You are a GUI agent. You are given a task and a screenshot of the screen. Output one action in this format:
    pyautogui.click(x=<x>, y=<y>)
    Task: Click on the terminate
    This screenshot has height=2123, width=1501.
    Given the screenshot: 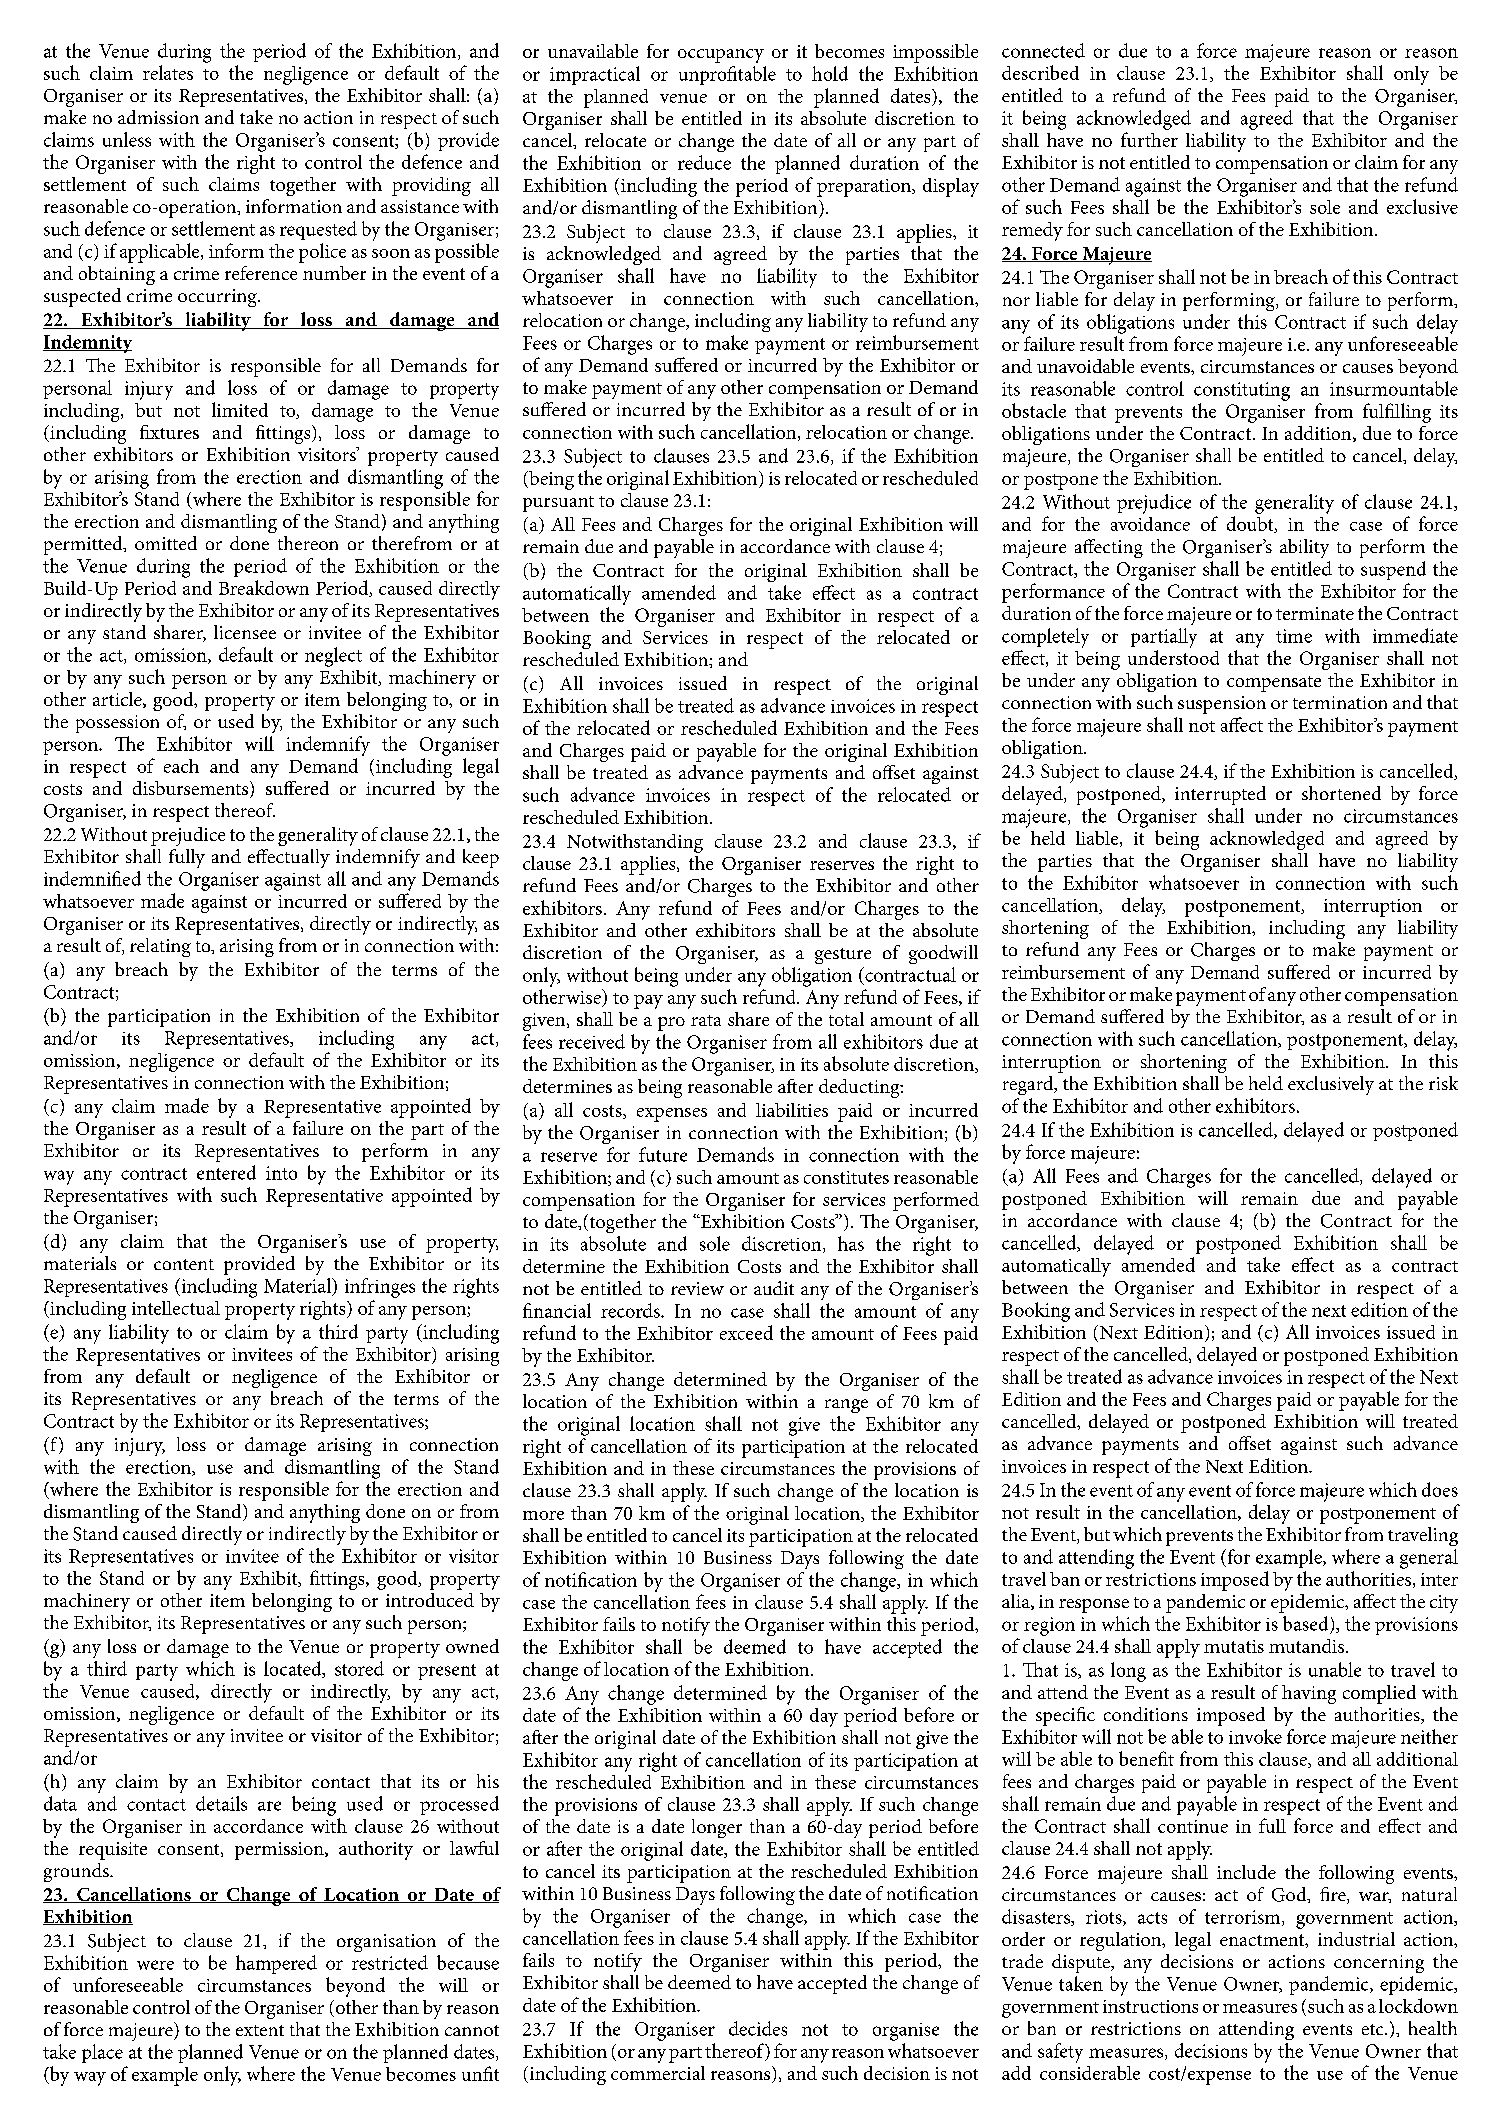 What is the action you would take?
    pyautogui.click(x=1315, y=613)
